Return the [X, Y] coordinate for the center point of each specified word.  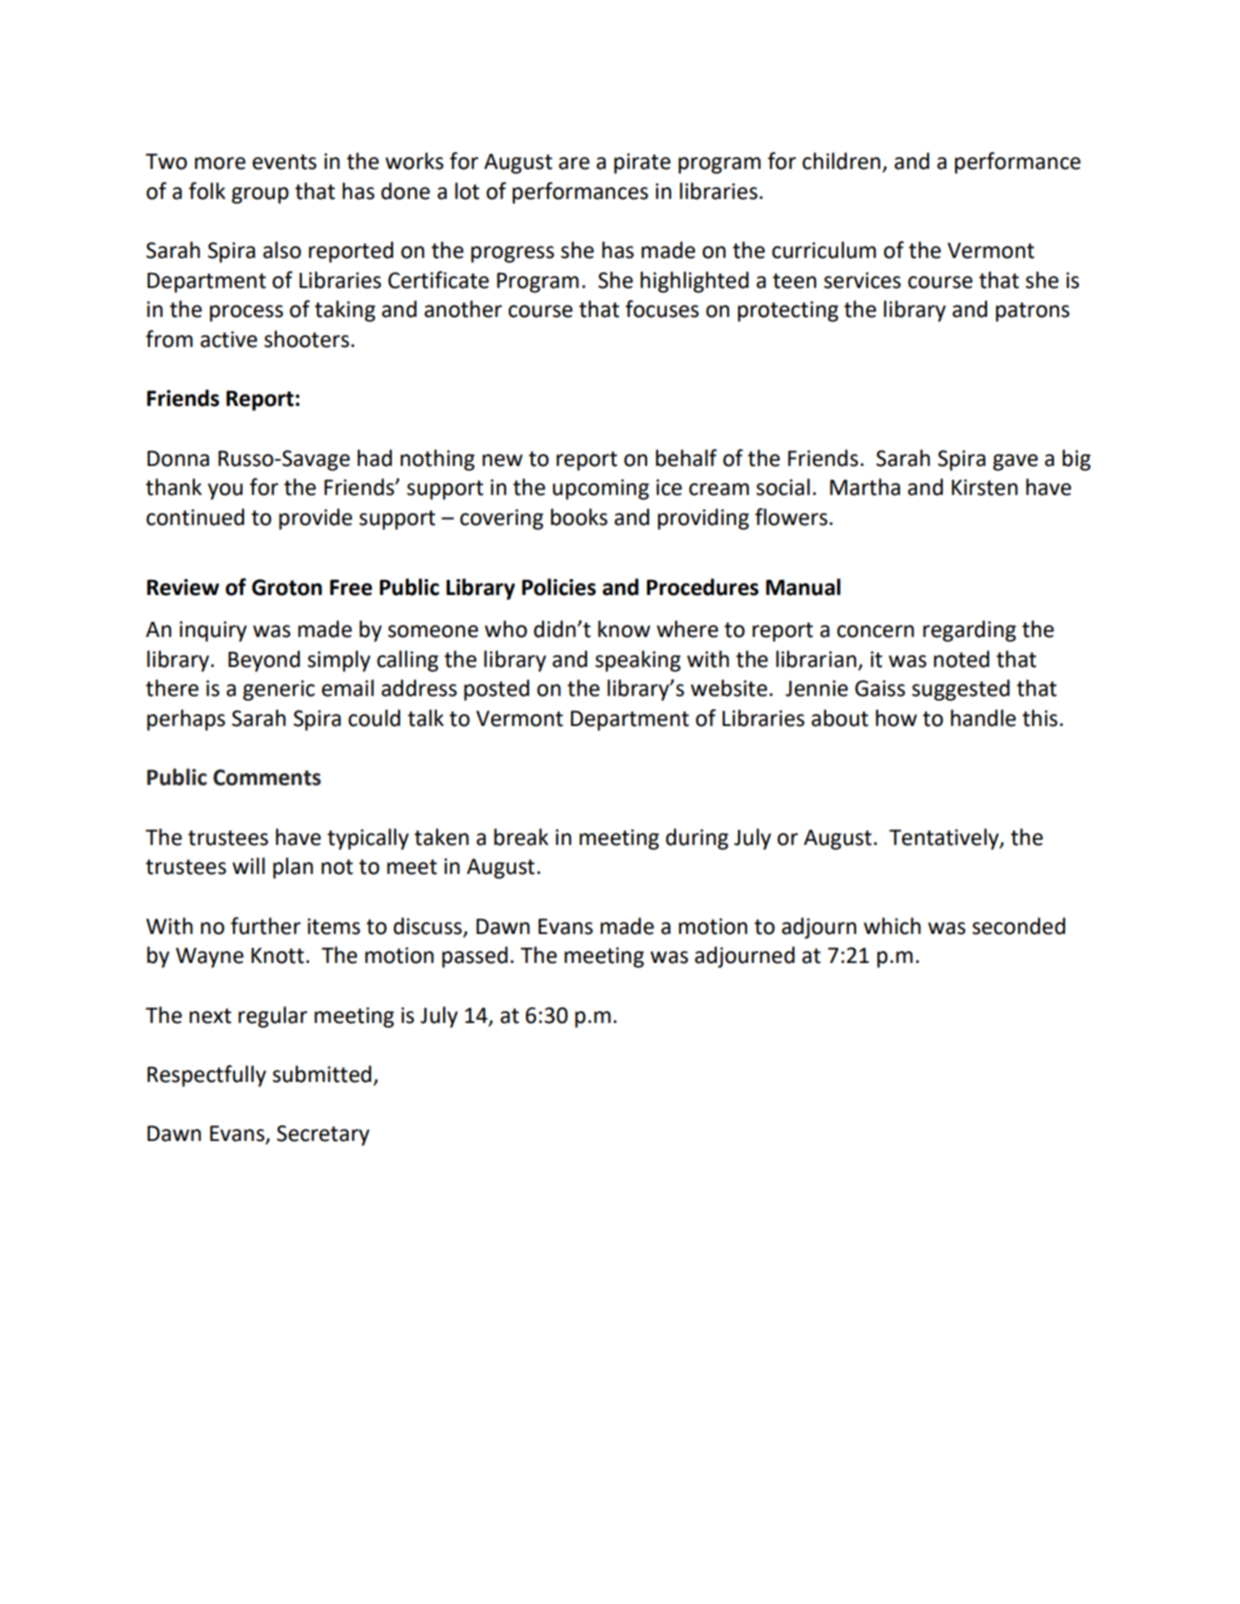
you [225, 491]
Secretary [323, 1135]
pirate [642, 163]
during [697, 839]
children [842, 162]
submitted [323, 1075]
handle [983, 718]
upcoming [601, 489]
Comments [267, 777]
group [260, 195]
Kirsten [985, 487]
